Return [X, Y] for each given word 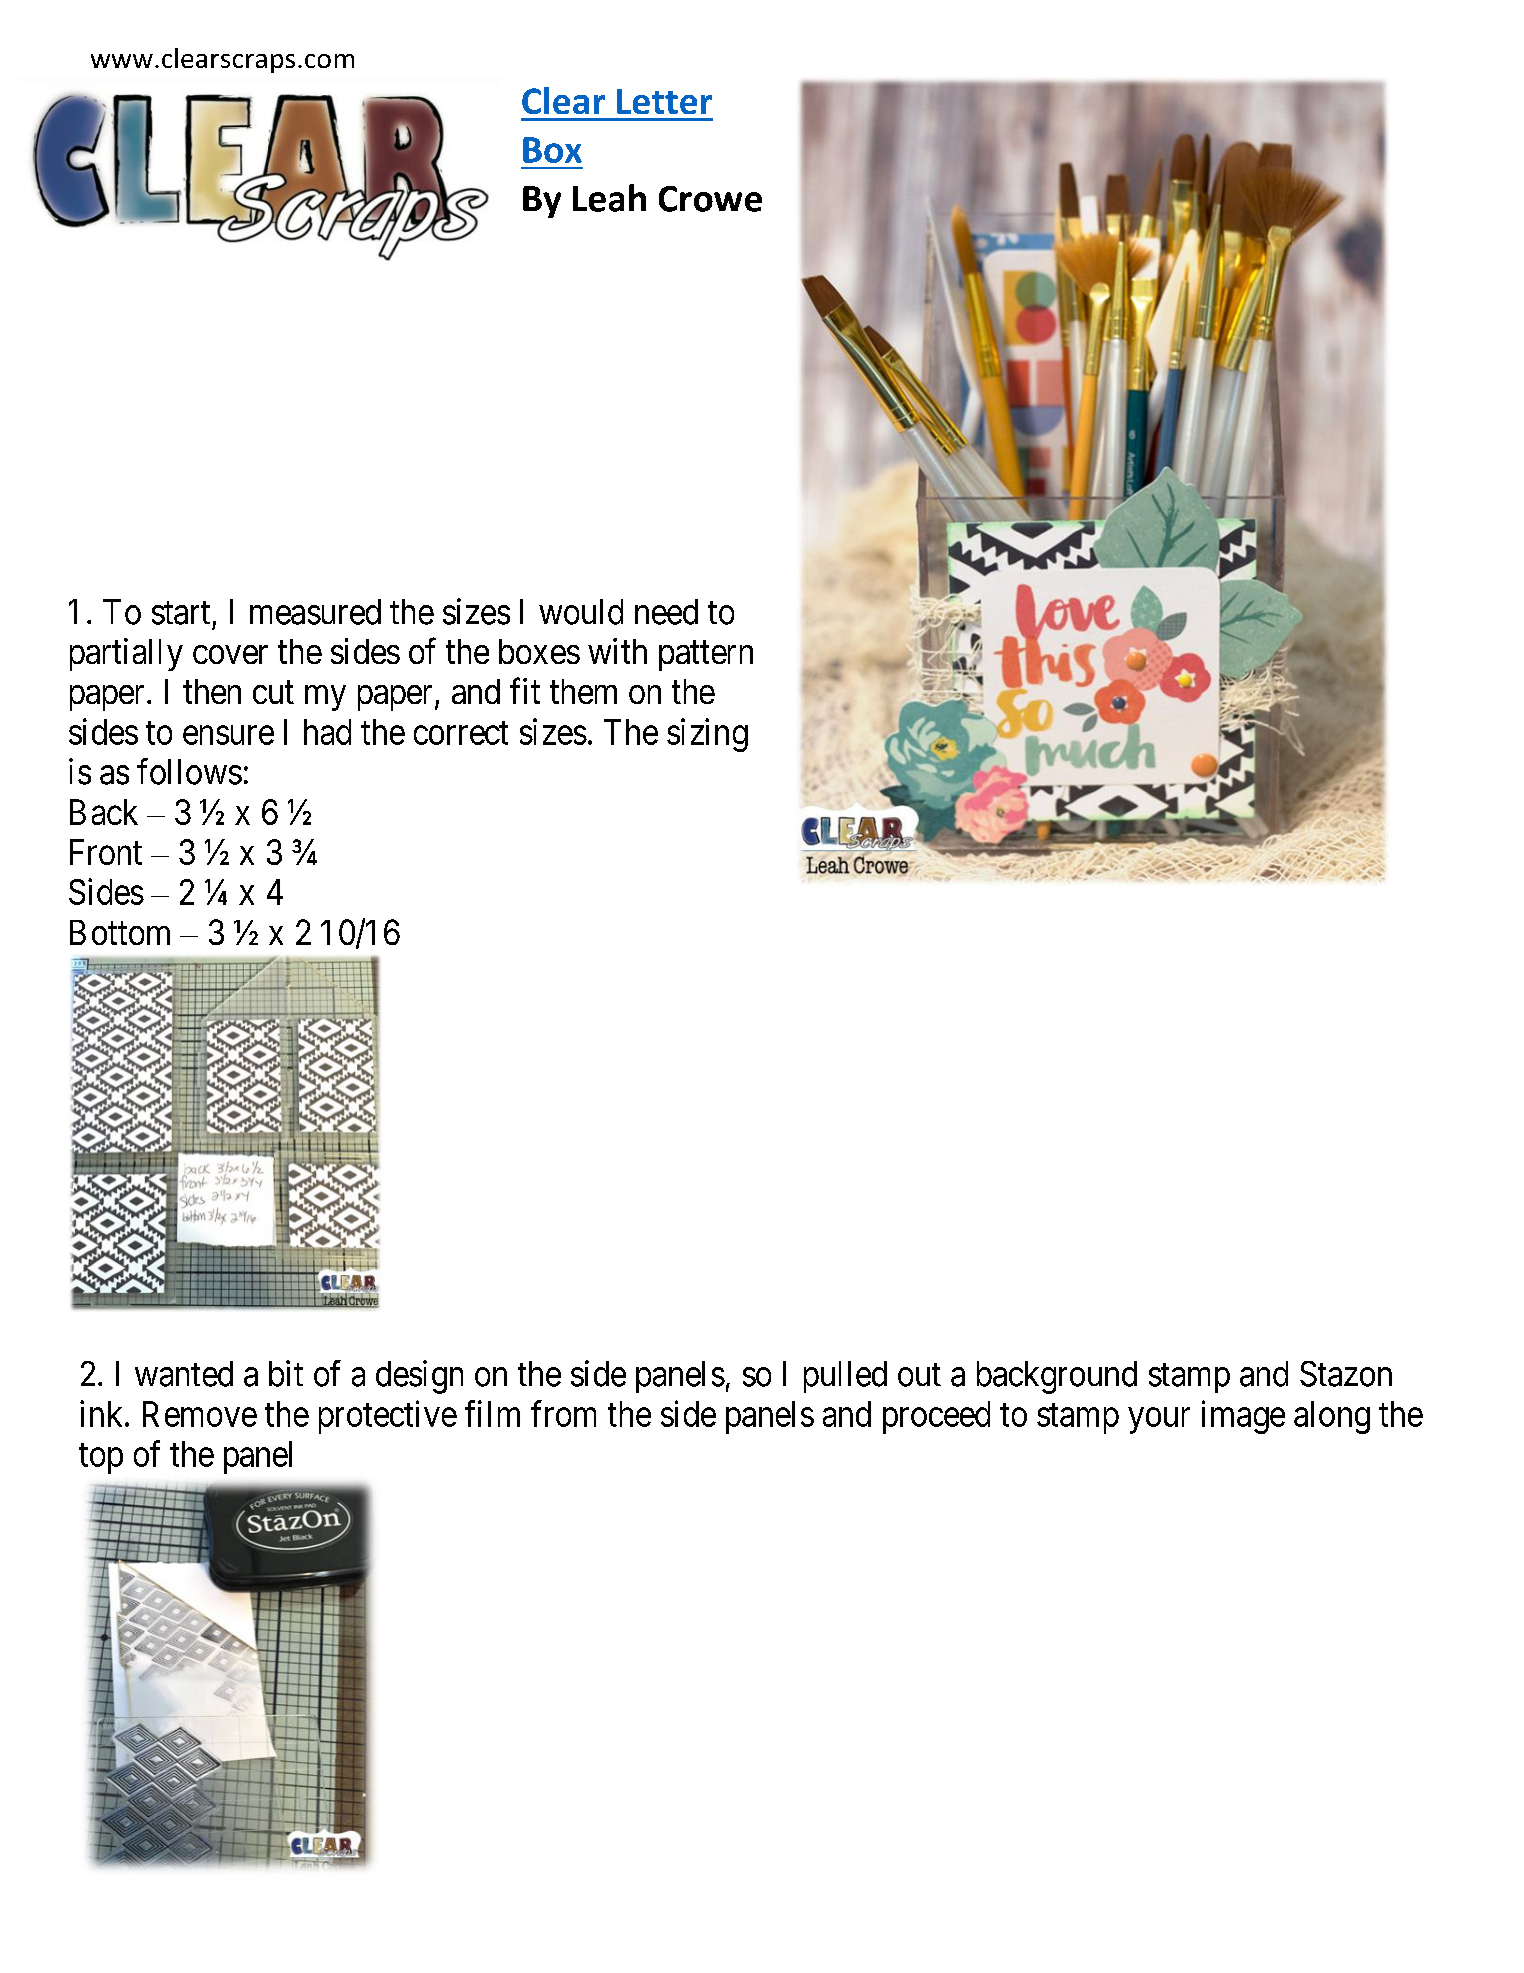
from [563, 1413]
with [617, 651]
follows [189, 771]
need [666, 612]
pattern [706, 656]
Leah [609, 198]
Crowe [710, 199]
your [1159, 1421]
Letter [664, 101]
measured [315, 612]
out [919, 1375]
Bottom [120, 932]
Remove [200, 1414]
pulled [845, 1377]
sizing [707, 735]
